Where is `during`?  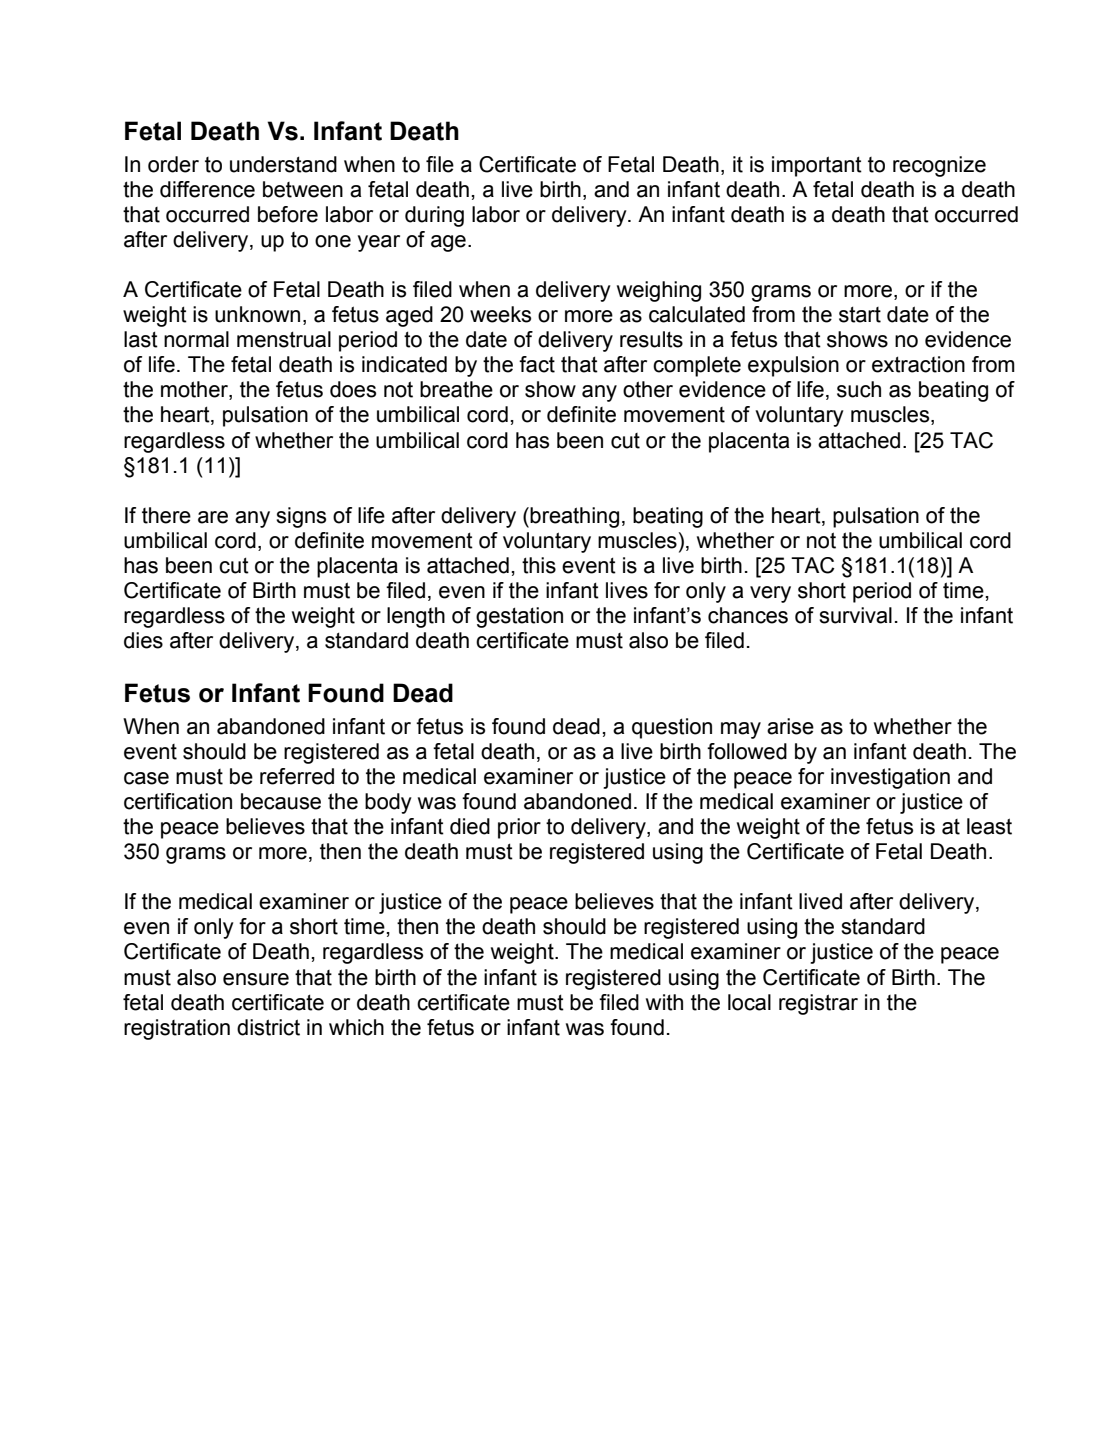
during is located at coordinates (434, 216).
